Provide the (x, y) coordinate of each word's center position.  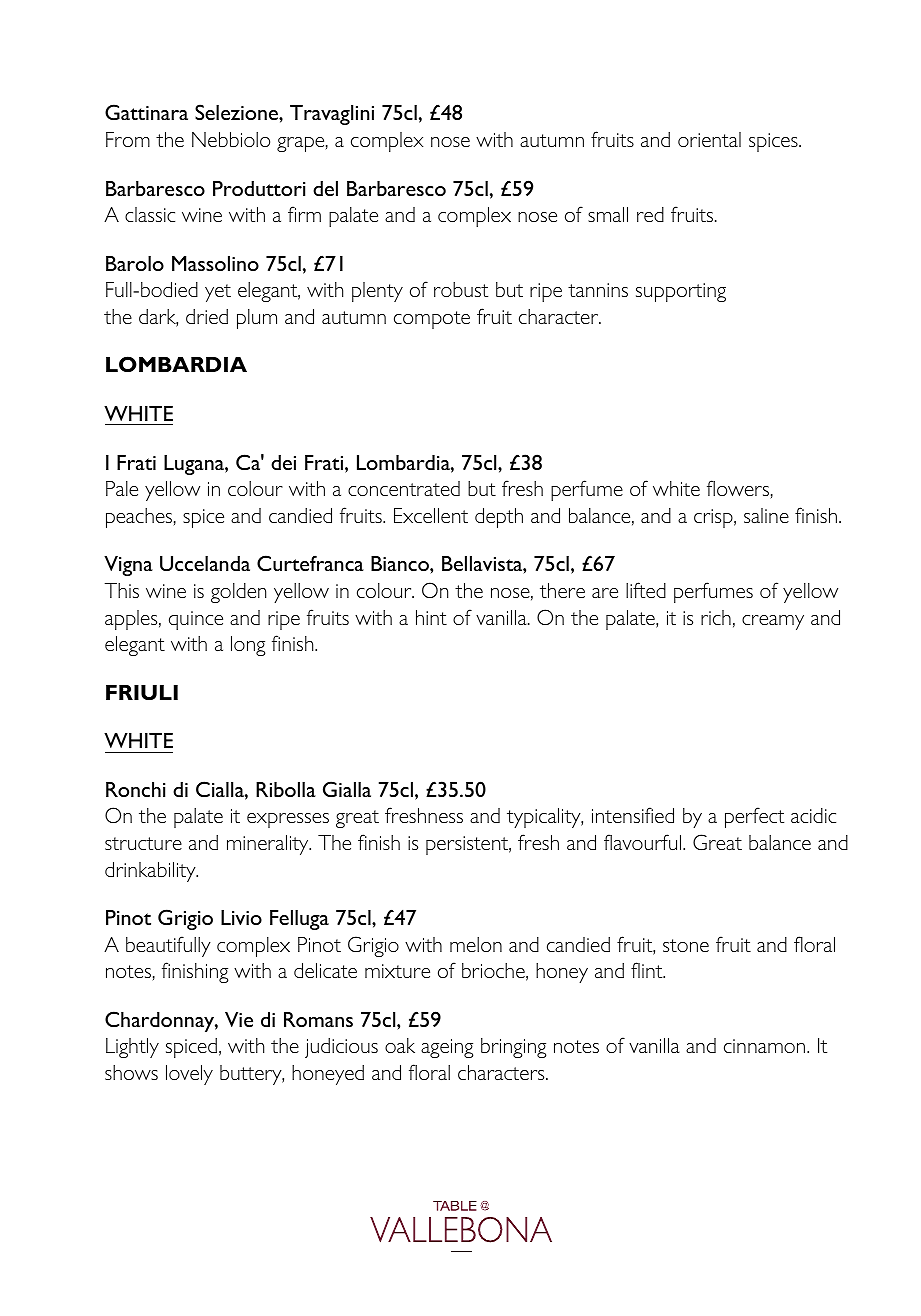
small (608, 214)
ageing (447, 1048)
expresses (288, 820)
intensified (633, 815)
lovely (189, 1075)
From (128, 139)
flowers (739, 489)
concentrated (404, 488)
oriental (709, 139)
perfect (754, 817)
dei (283, 462)
